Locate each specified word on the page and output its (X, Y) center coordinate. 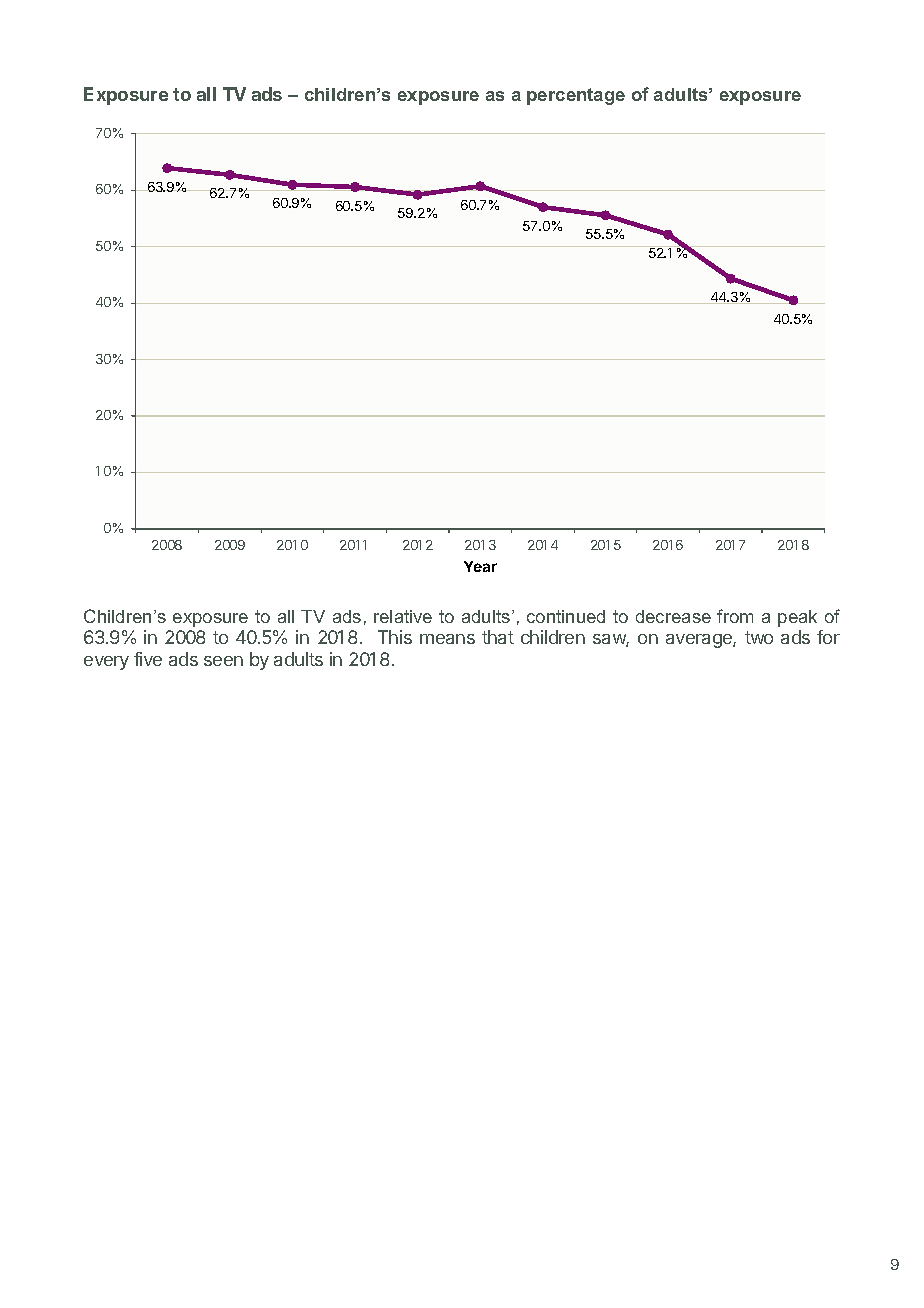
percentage (576, 96)
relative (403, 616)
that (498, 637)
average (700, 641)
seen (223, 661)
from (735, 616)
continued (566, 616)
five (148, 659)
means (447, 639)
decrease (673, 616)
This (395, 637)
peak (797, 618)
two (759, 637)
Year (480, 566)
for (828, 637)
